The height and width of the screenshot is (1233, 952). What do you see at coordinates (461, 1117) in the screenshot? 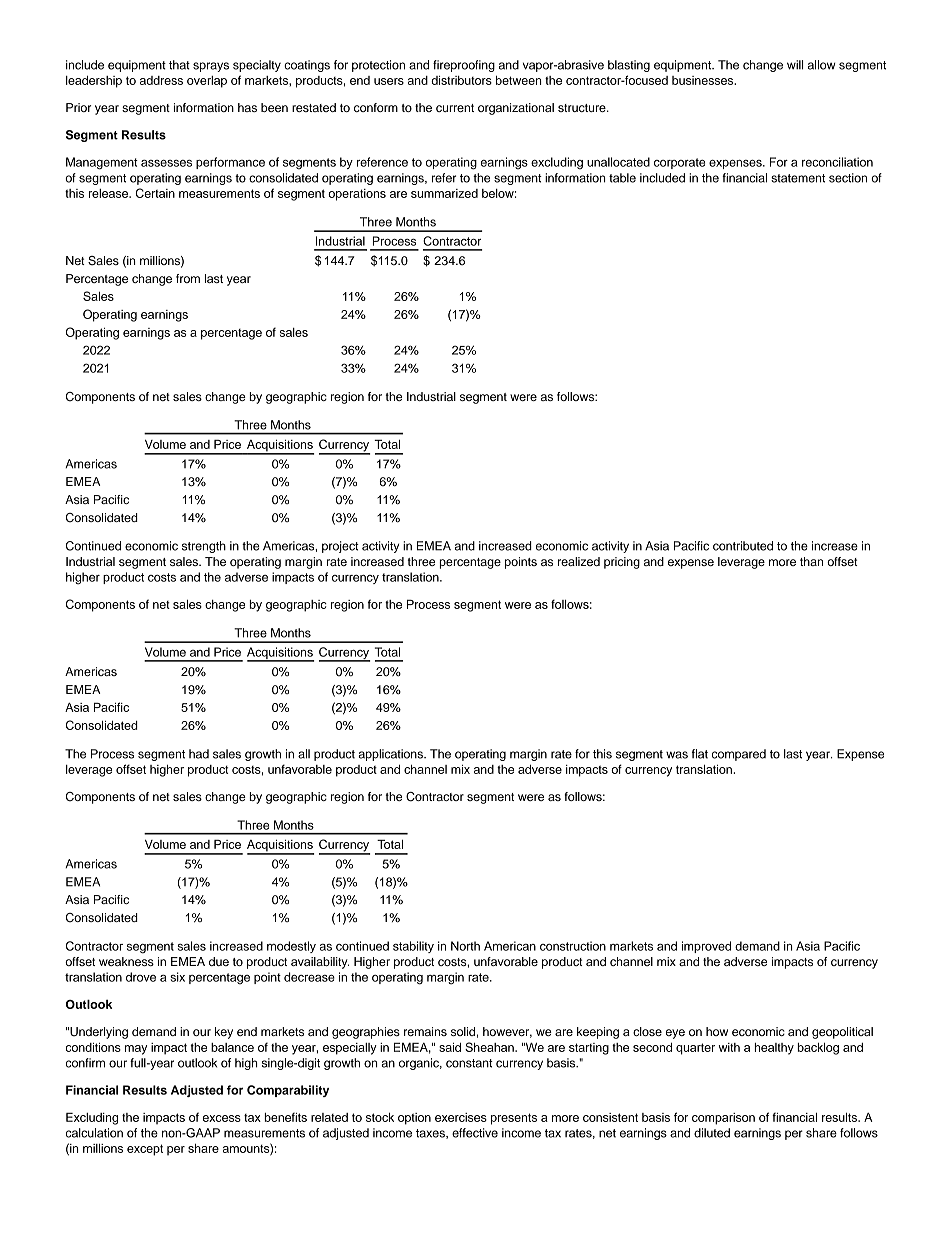
I see `exercises` at bounding box center [461, 1117].
